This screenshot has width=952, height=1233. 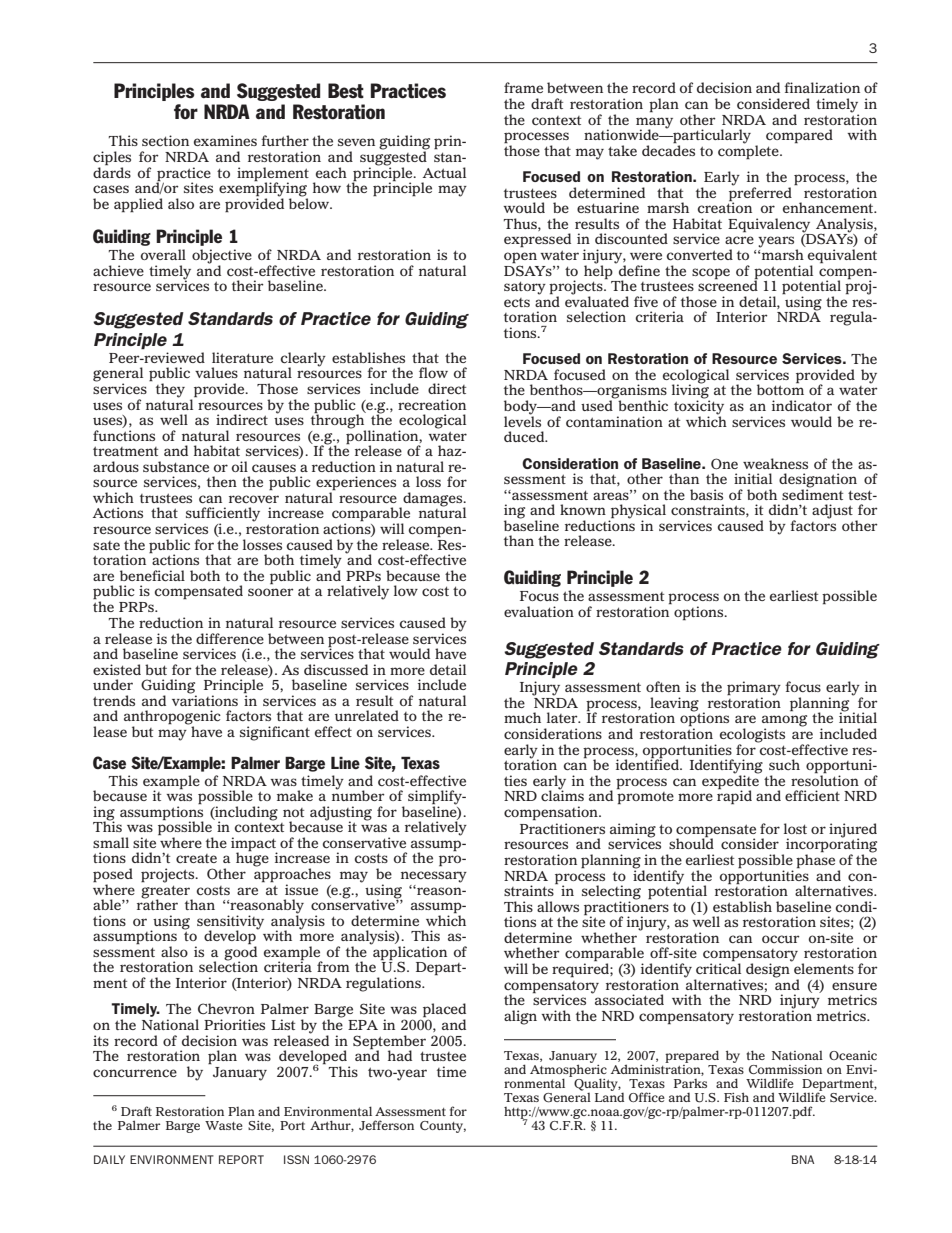 I want to click on County, so click(x=443, y=1127).
